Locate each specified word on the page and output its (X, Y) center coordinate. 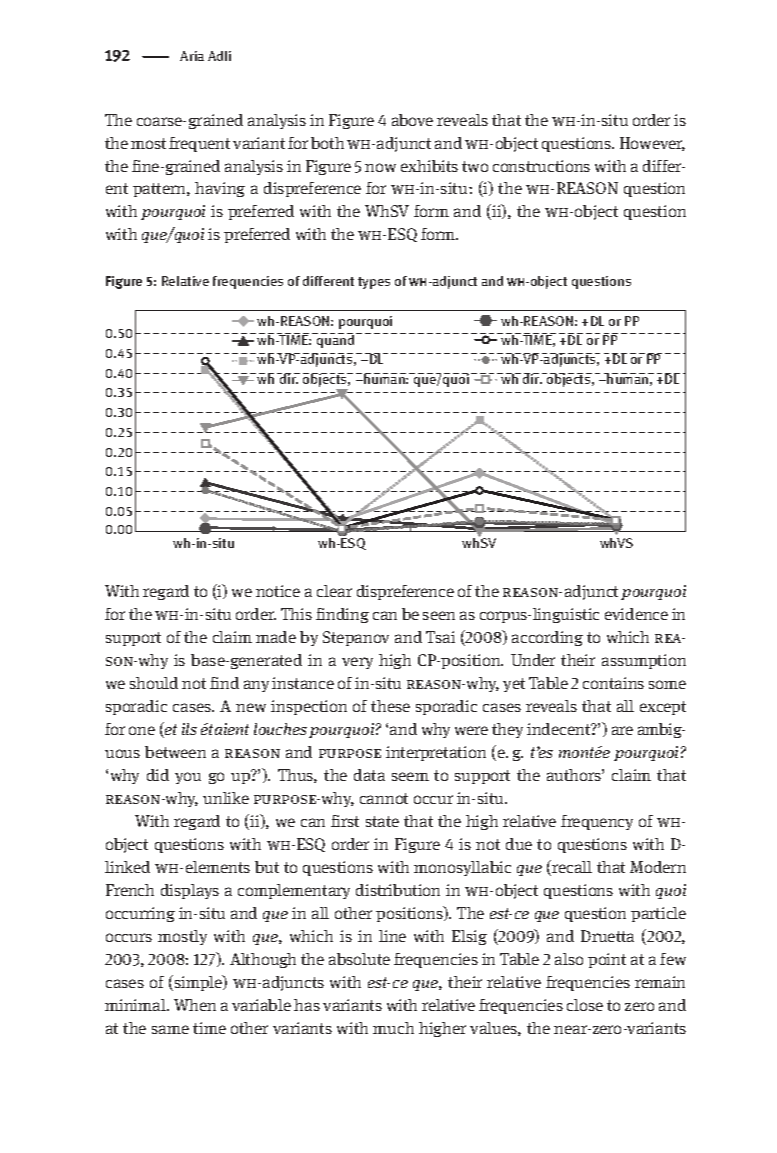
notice (278, 591)
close (585, 1005)
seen (439, 615)
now (380, 167)
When (195, 1005)
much (393, 1028)
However (652, 144)
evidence (636, 614)
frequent (199, 144)
